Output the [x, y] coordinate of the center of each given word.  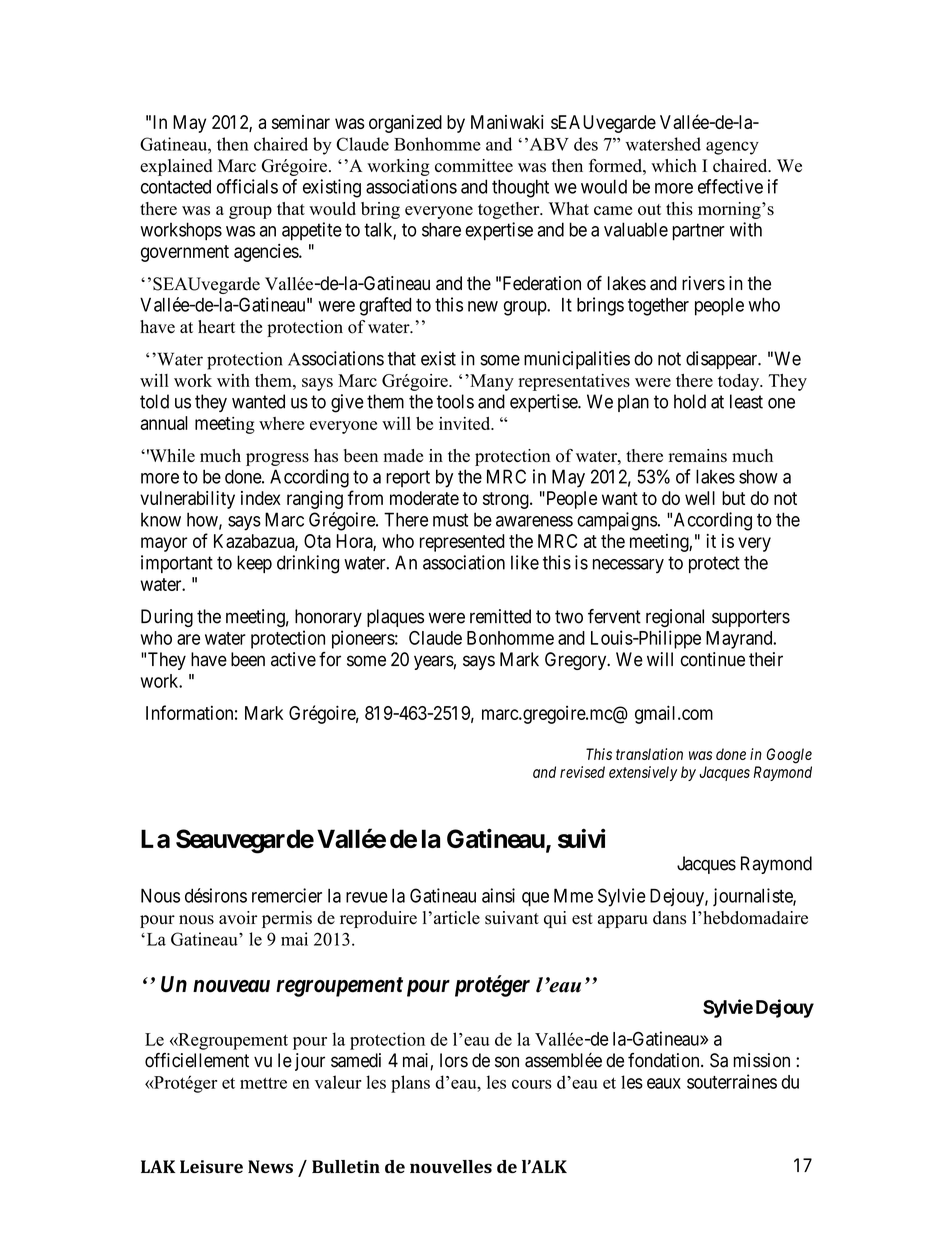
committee [474, 166]
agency [732, 148]
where [281, 423]
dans [669, 918]
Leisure [211, 1167]
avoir [238, 918]
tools [455, 401]
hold [690, 401]
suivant [512, 918]
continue [713, 659]
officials [247, 186]
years [434, 662]
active [293, 659]
